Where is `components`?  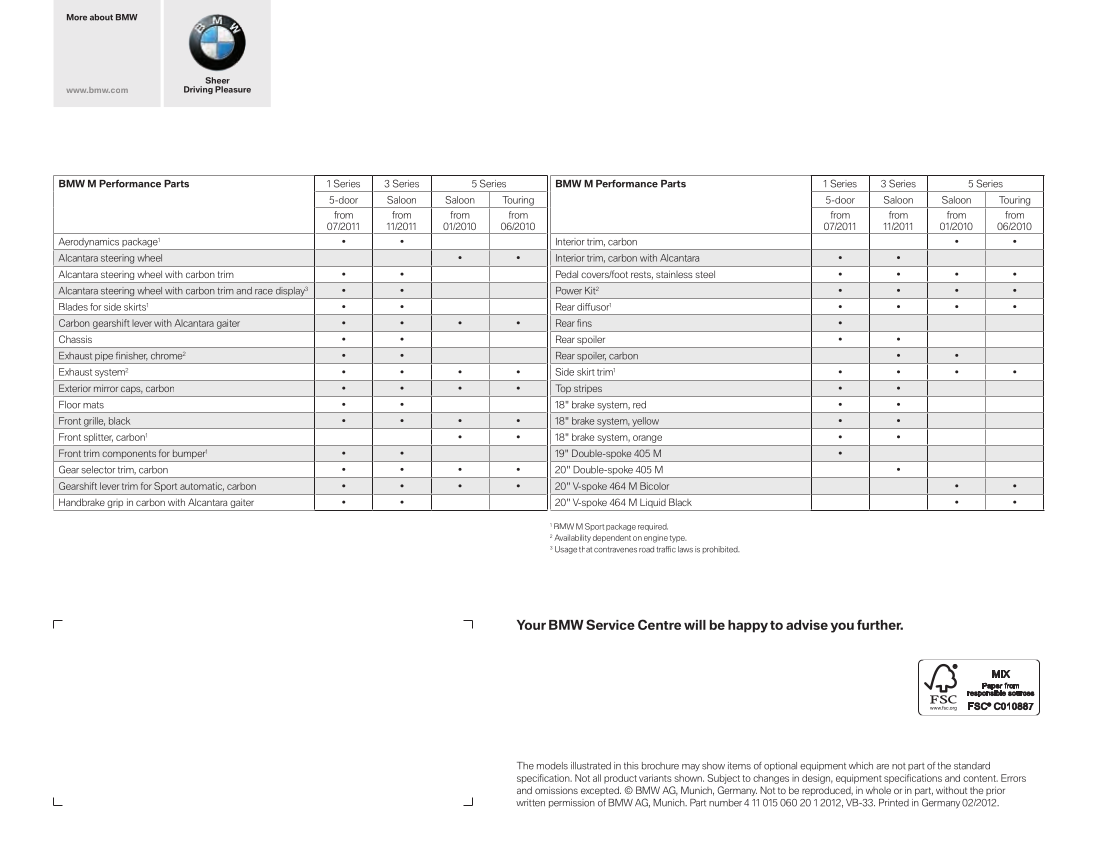
components is located at coordinates (129, 454).
